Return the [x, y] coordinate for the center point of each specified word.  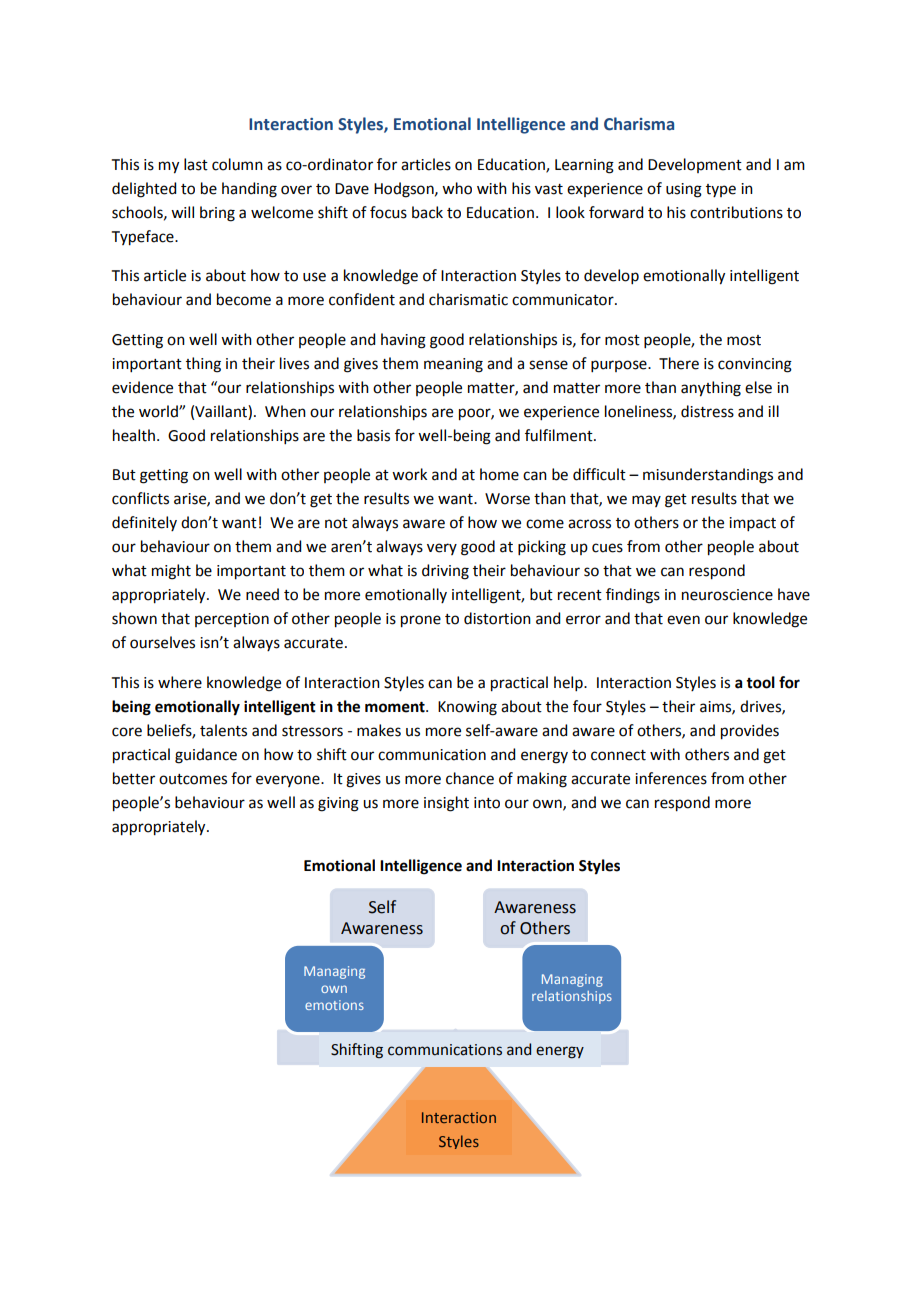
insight [446, 804]
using [684, 190]
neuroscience [727, 595]
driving [445, 572]
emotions [334, 1005]
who [457, 188]
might [171, 572]
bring [217, 214]
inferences [671, 778]
